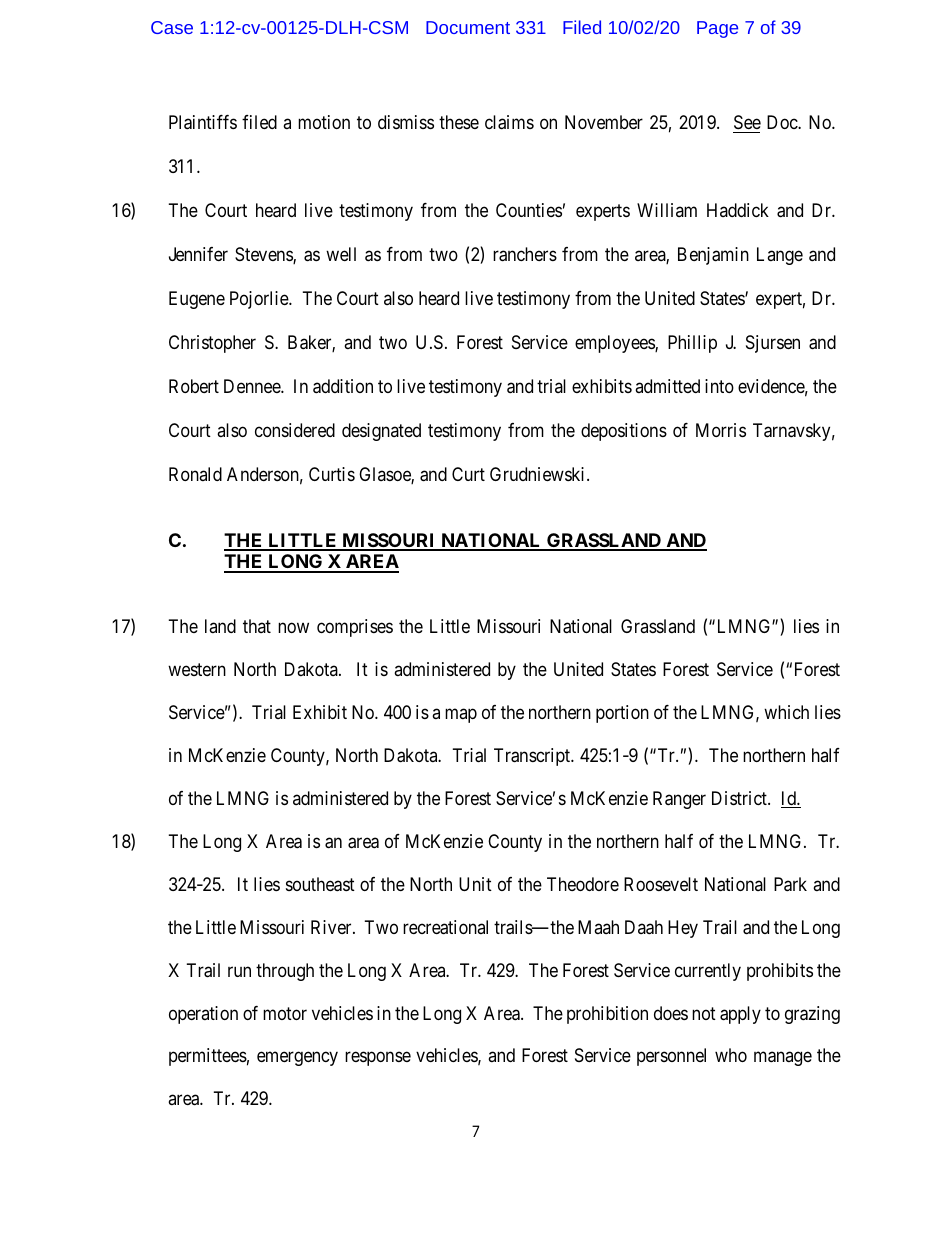 The width and height of the screenshot is (952, 1233). What do you see at coordinates (740, 1015) in the screenshot?
I see `apply` at bounding box center [740, 1015].
